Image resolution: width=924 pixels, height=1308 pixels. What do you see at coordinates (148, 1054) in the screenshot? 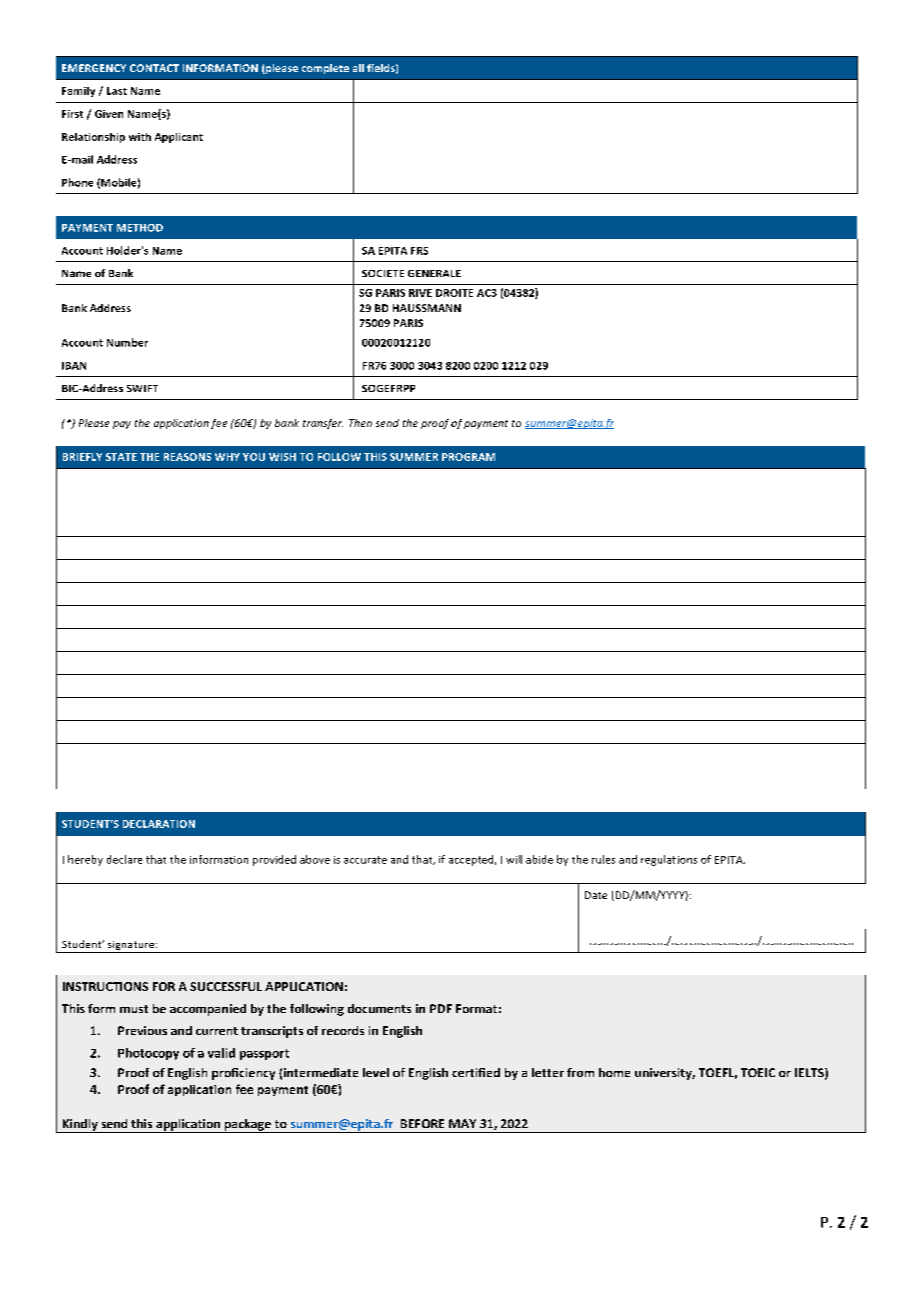
I see `Photocopy` at bounding box center [148, 1054].
